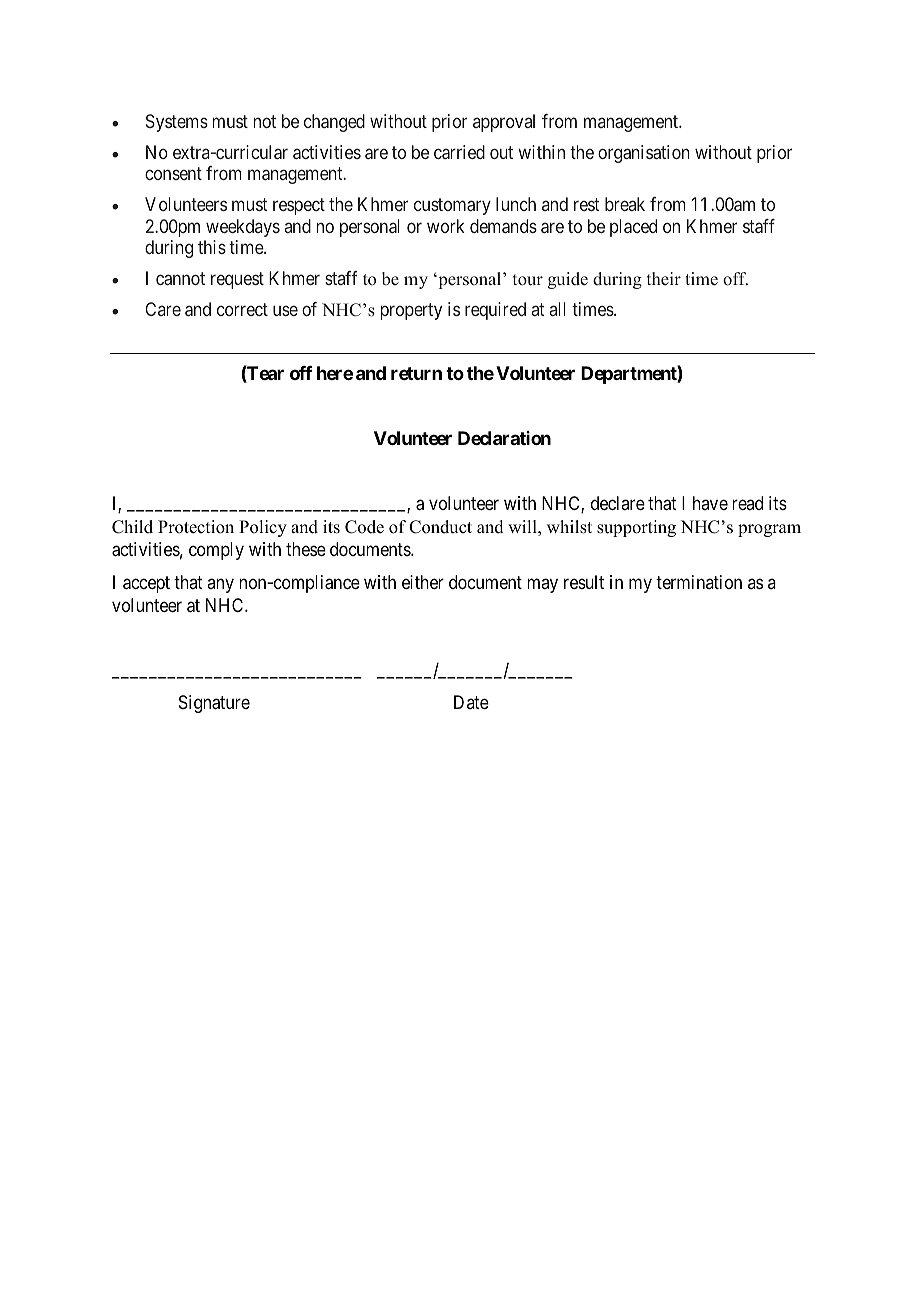 The height and width of the image is (1308, 924). Describe the element at coordinates (699, 582) in the image. I see `termination` at that location.
